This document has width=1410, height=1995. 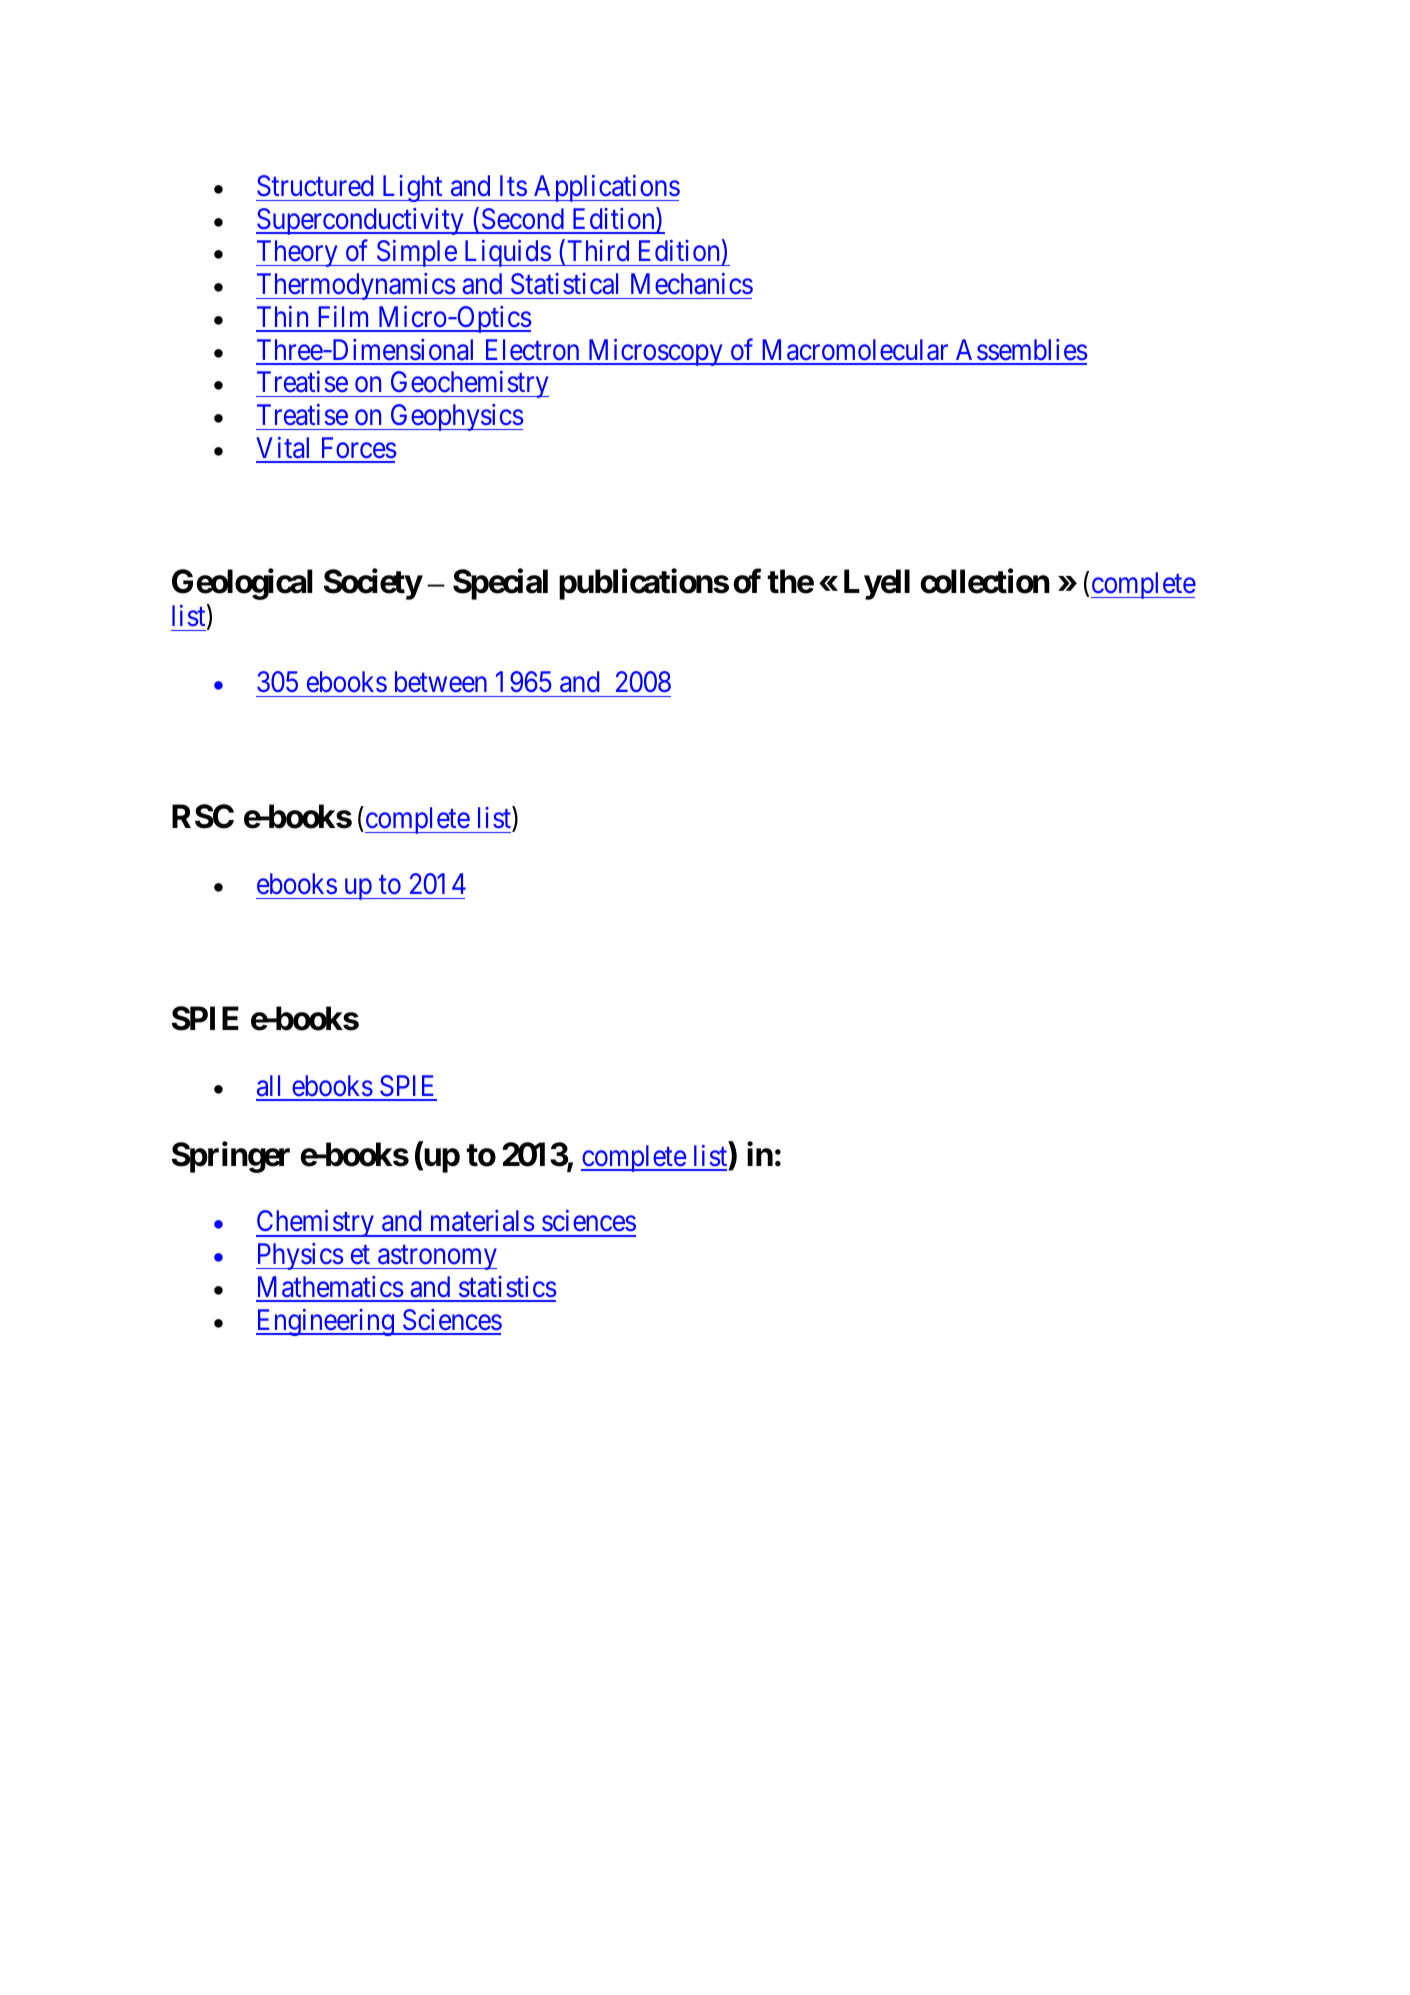 I want to click on Engineering, so click(x=326, y=1322).
